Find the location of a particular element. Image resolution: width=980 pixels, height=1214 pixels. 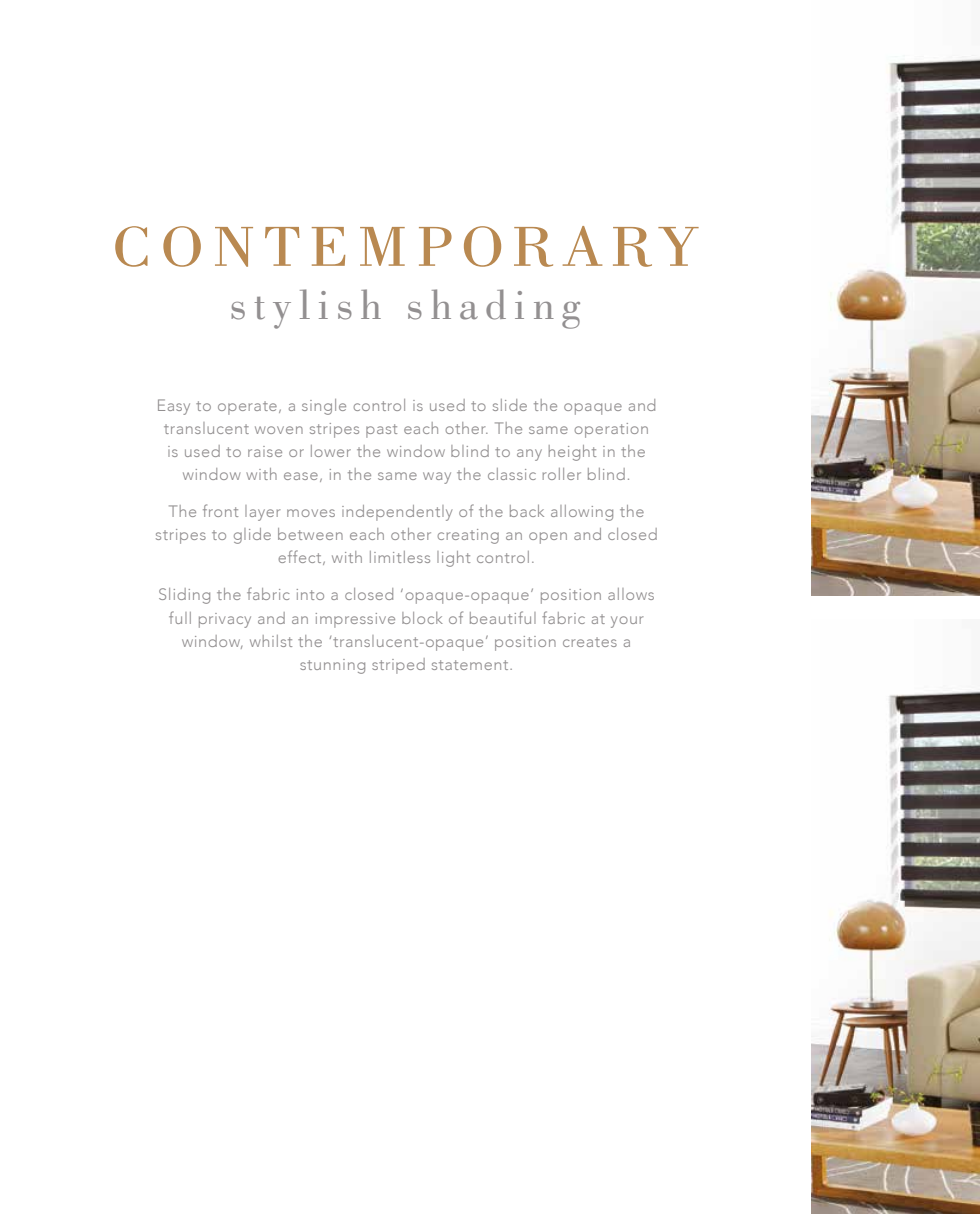

striped is located at coordinates (398, 666).
